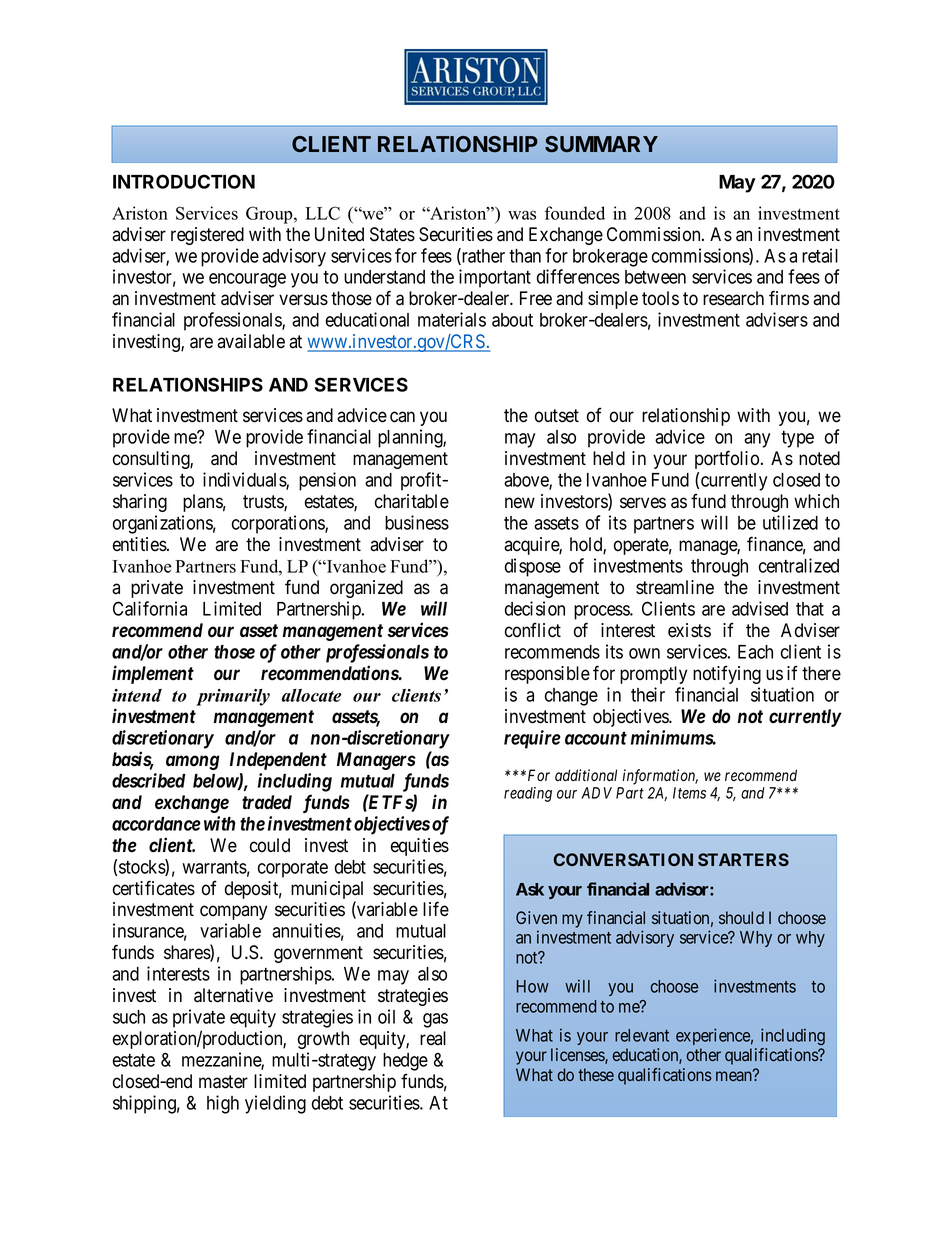 The width and height of the image is (952, 1233). What do you see at coordinates (522, 215) in the image?
I see `was` at bounding box center [522, 215].
